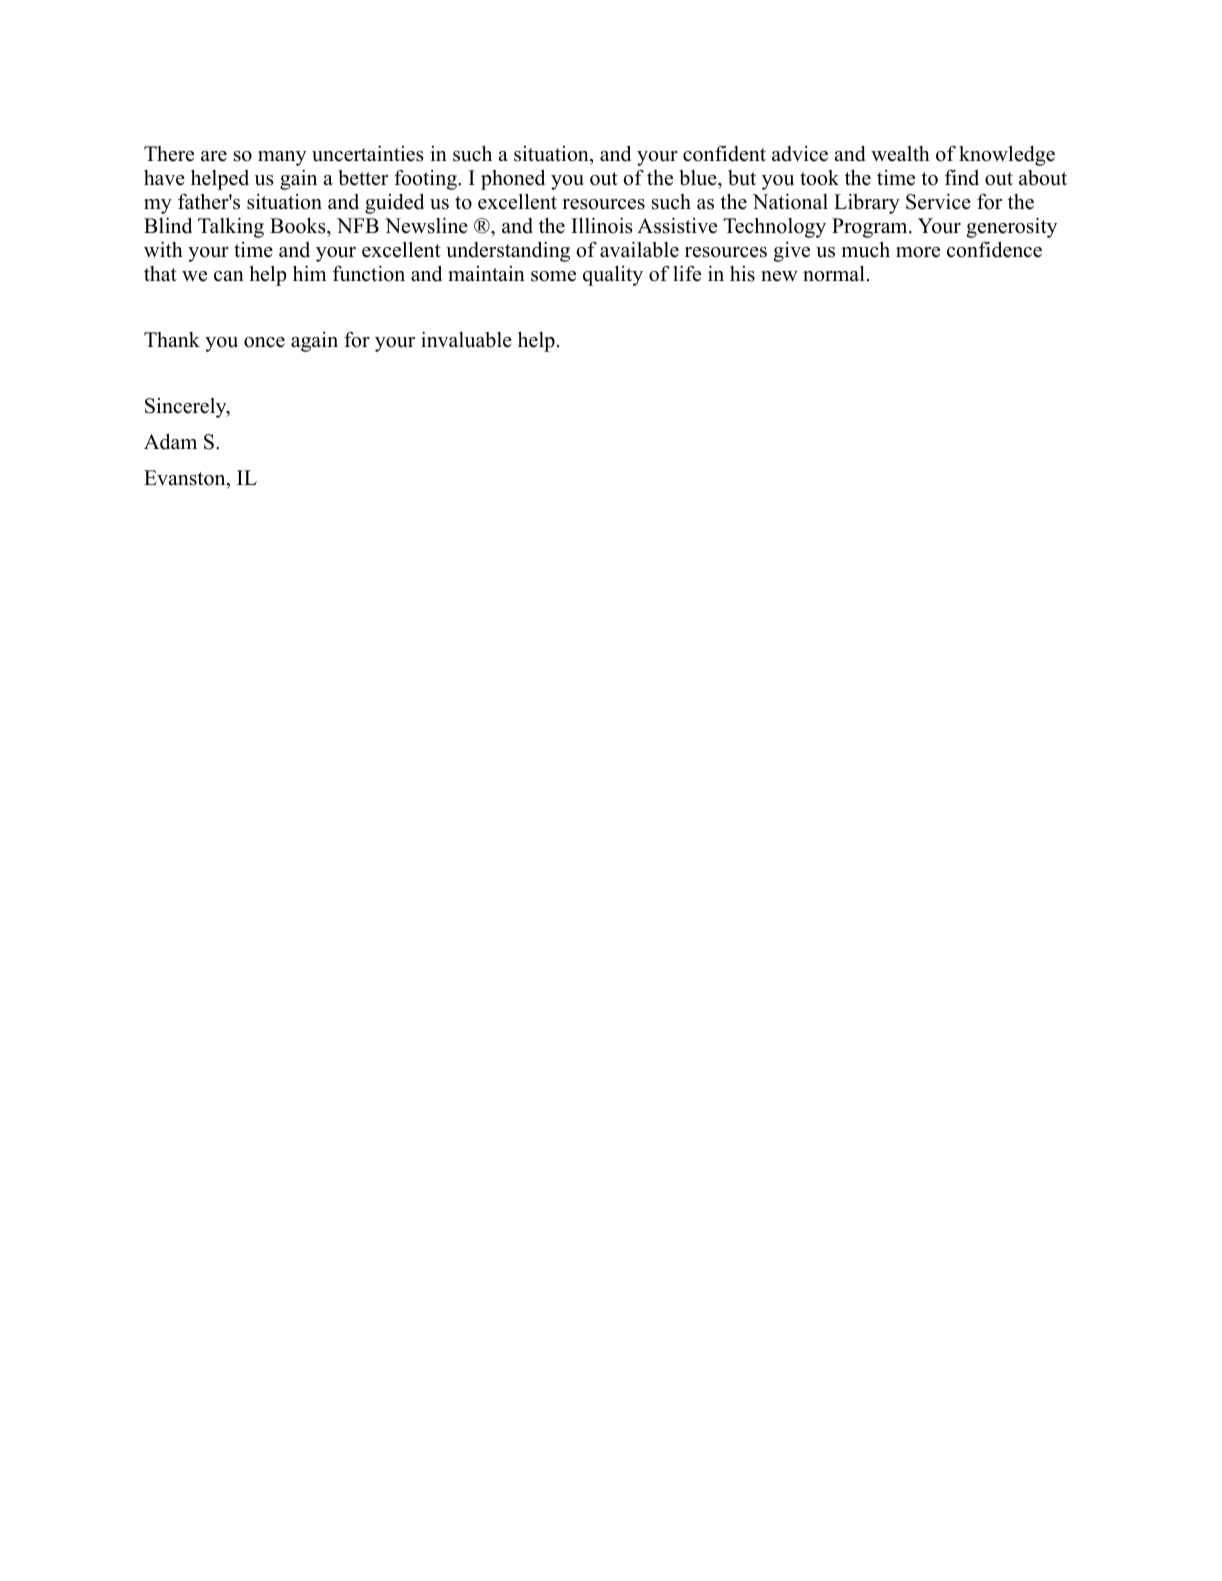 Image resolution: width=1222 pixels, height=1581 pixels. What do you see at coordinates (687, 274) in the screenshot?
I see `life` at bounding box center [687, 274].
